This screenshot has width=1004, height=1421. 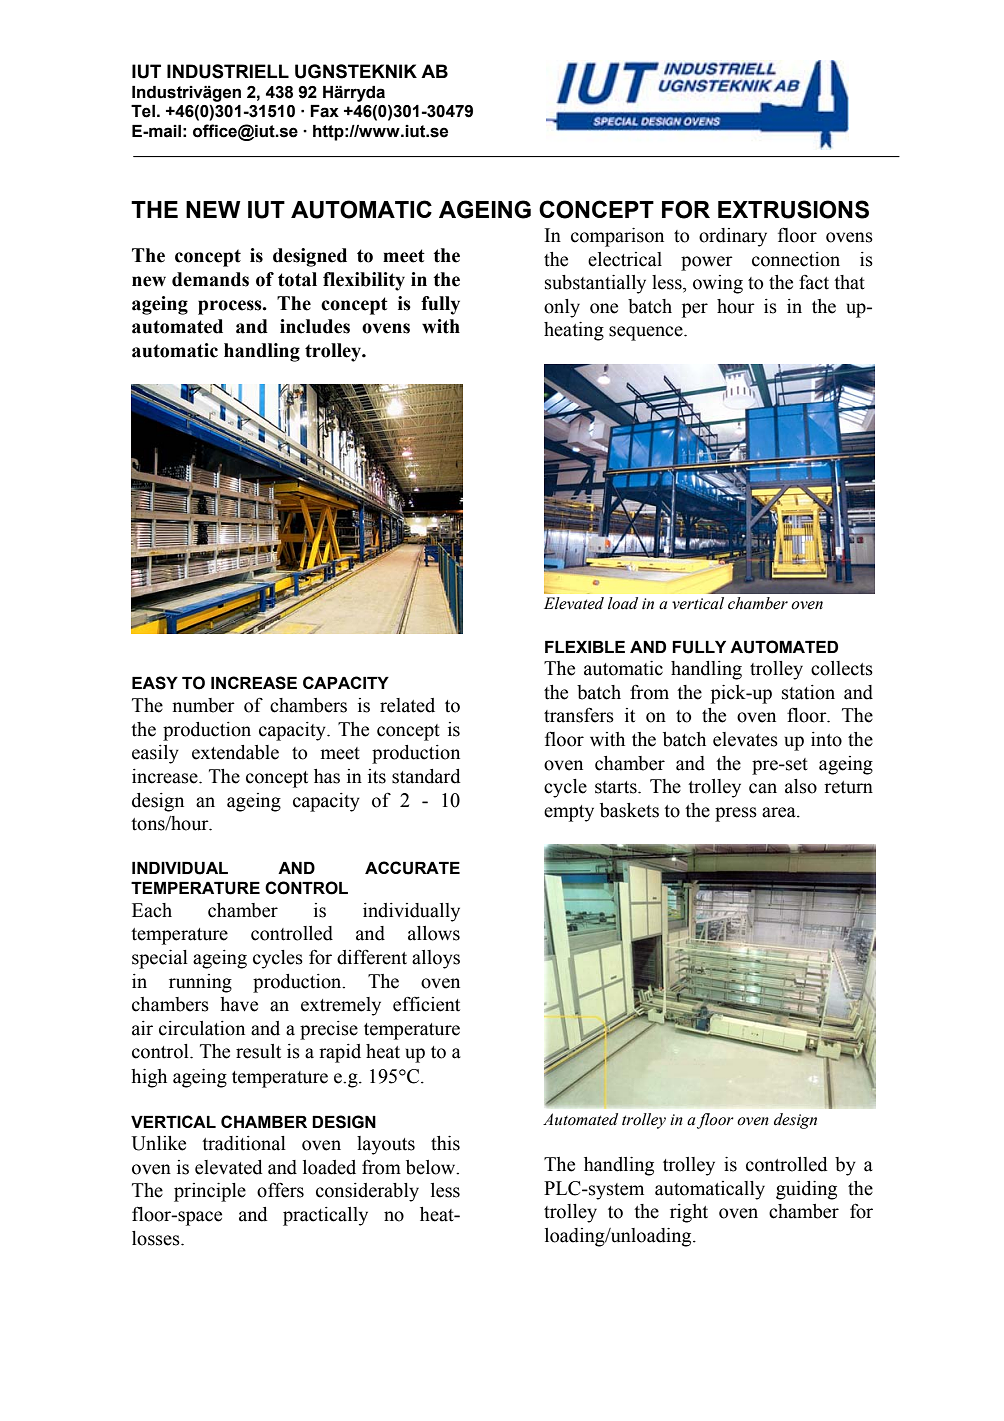 I want to click on principle, so click(x=210, y=1192).
